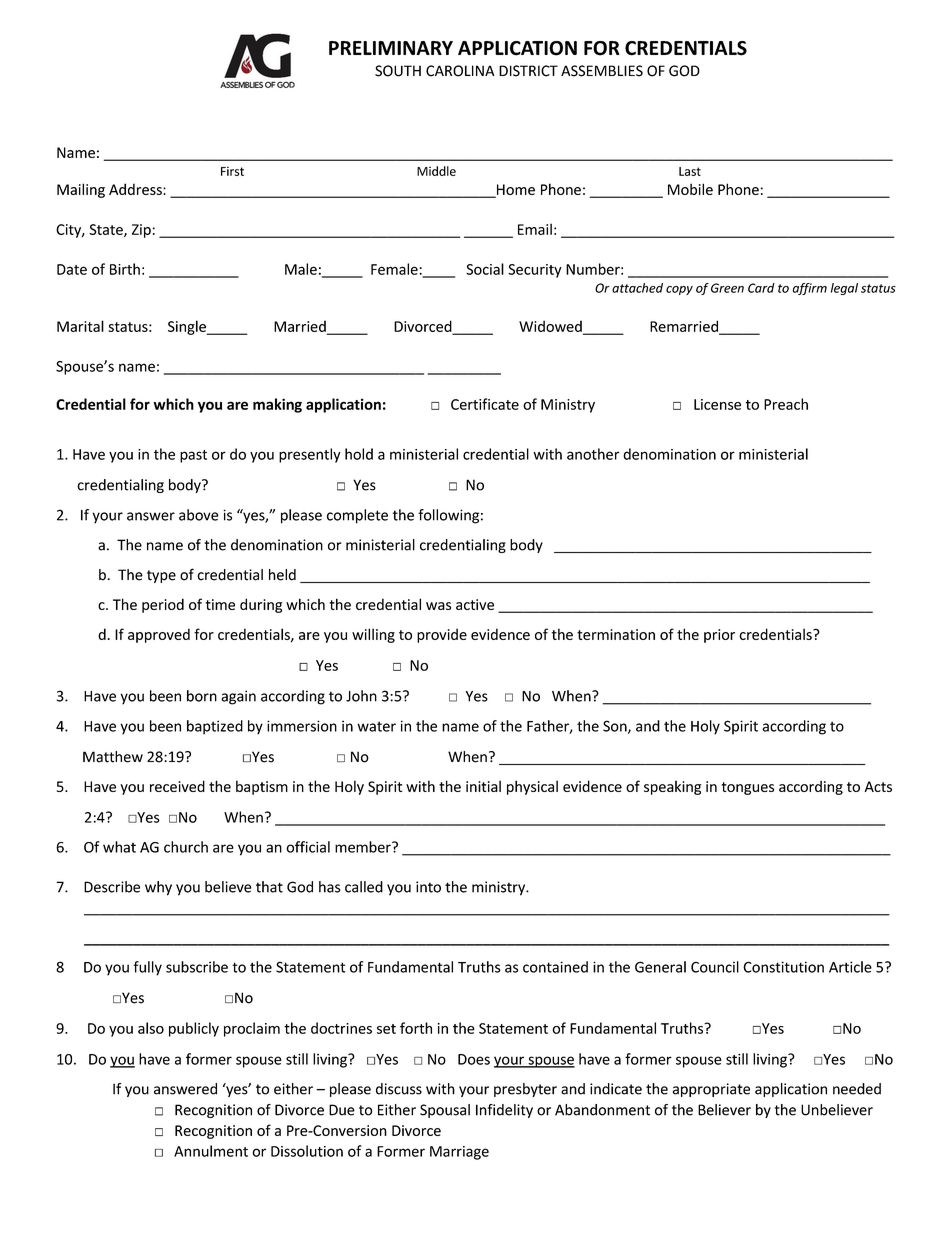 Image resolution: width=952 pixels, height=1233 pixels. Describe the element at coordinates (747, 788) in the image. I see `tongues` at that location.
